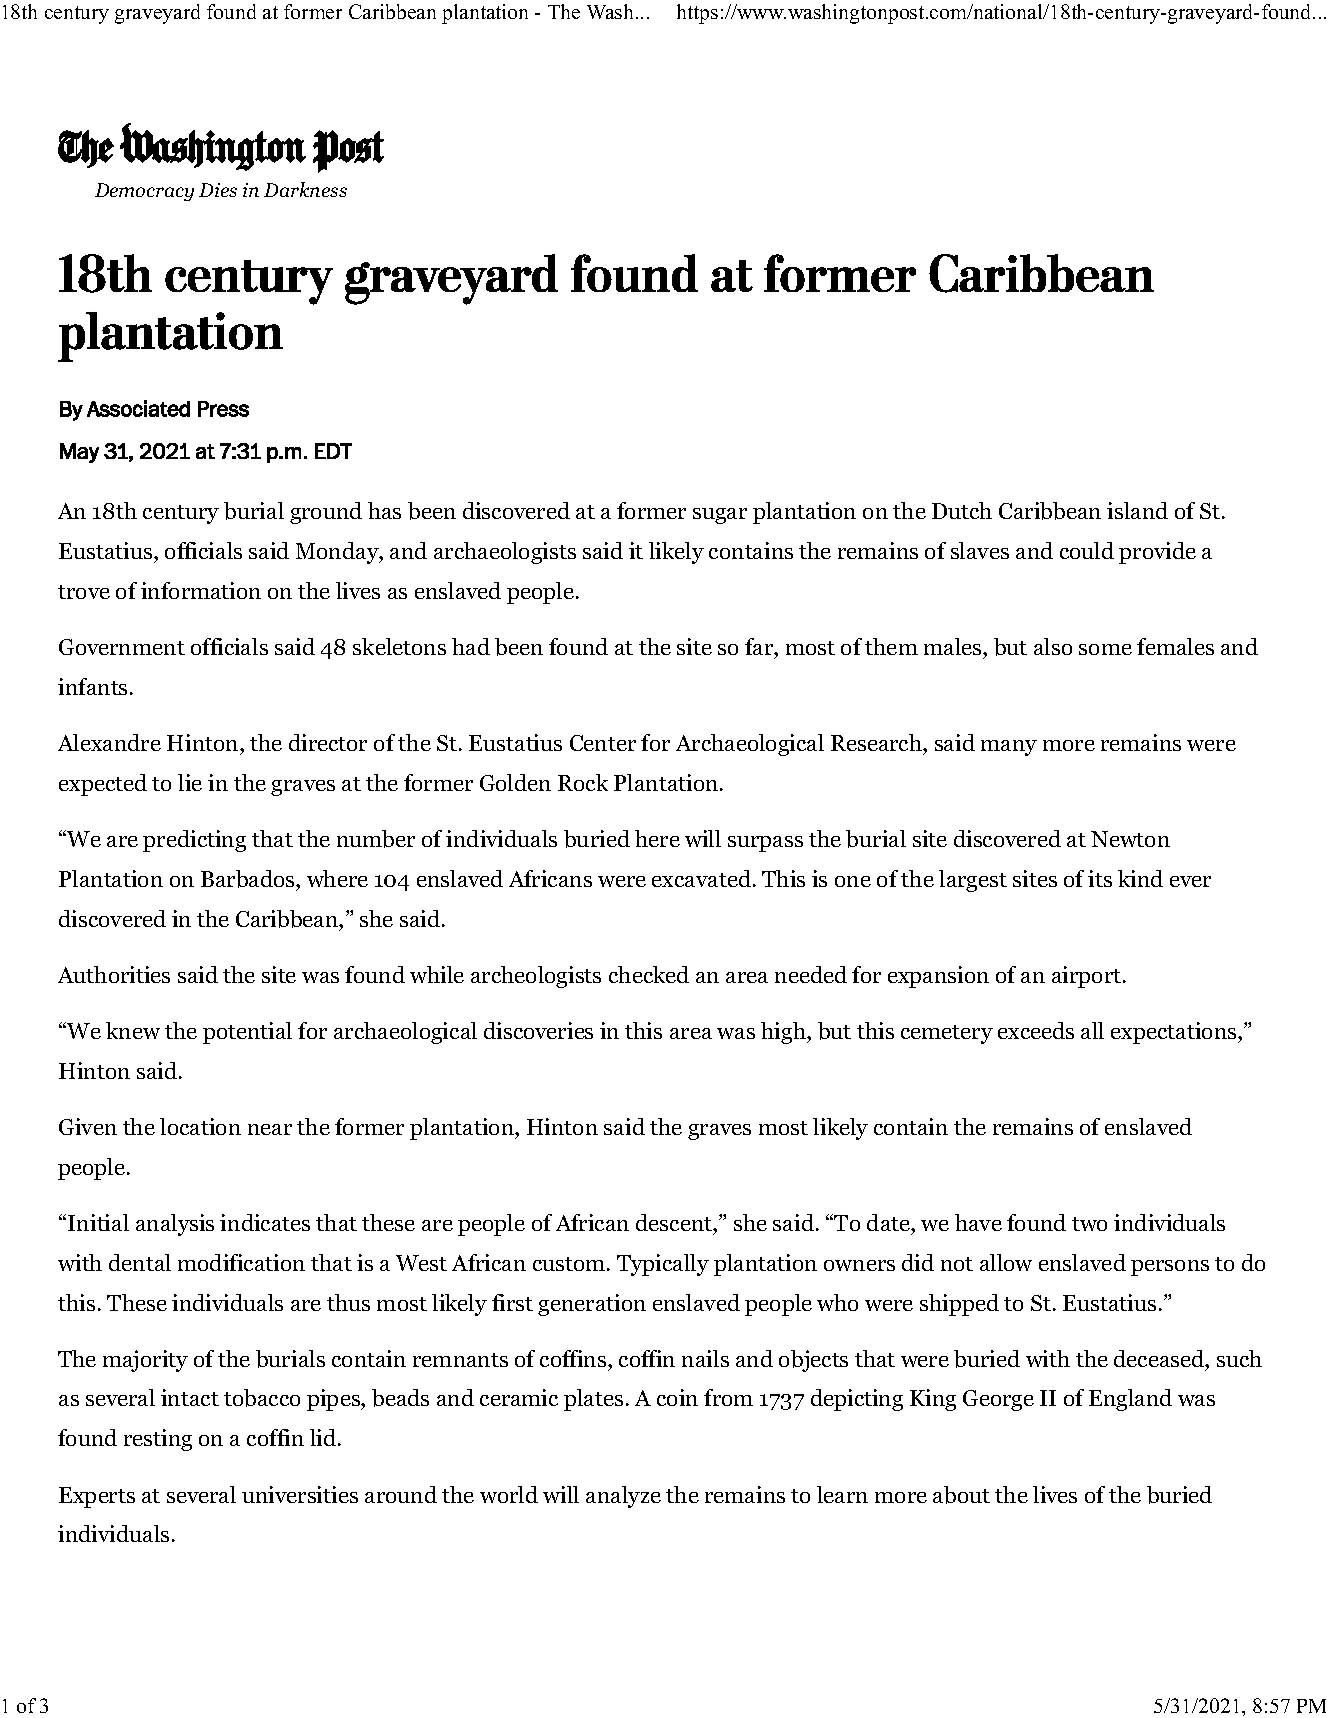  Describe the element at coordinates (194, 841) in the screenshot. I see `predicting` at that location.
